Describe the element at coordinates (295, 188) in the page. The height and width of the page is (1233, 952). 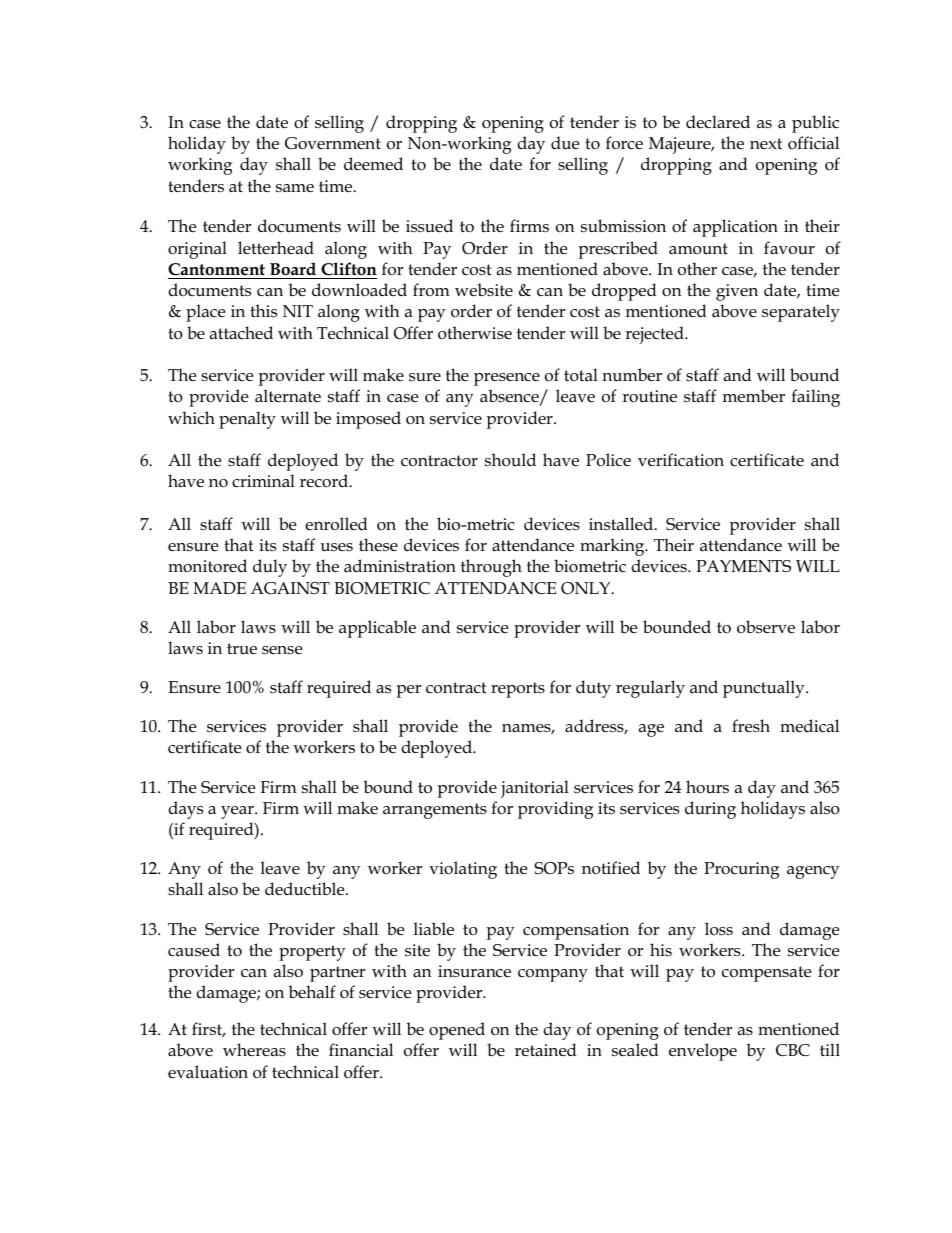
I see `same` at that location.
